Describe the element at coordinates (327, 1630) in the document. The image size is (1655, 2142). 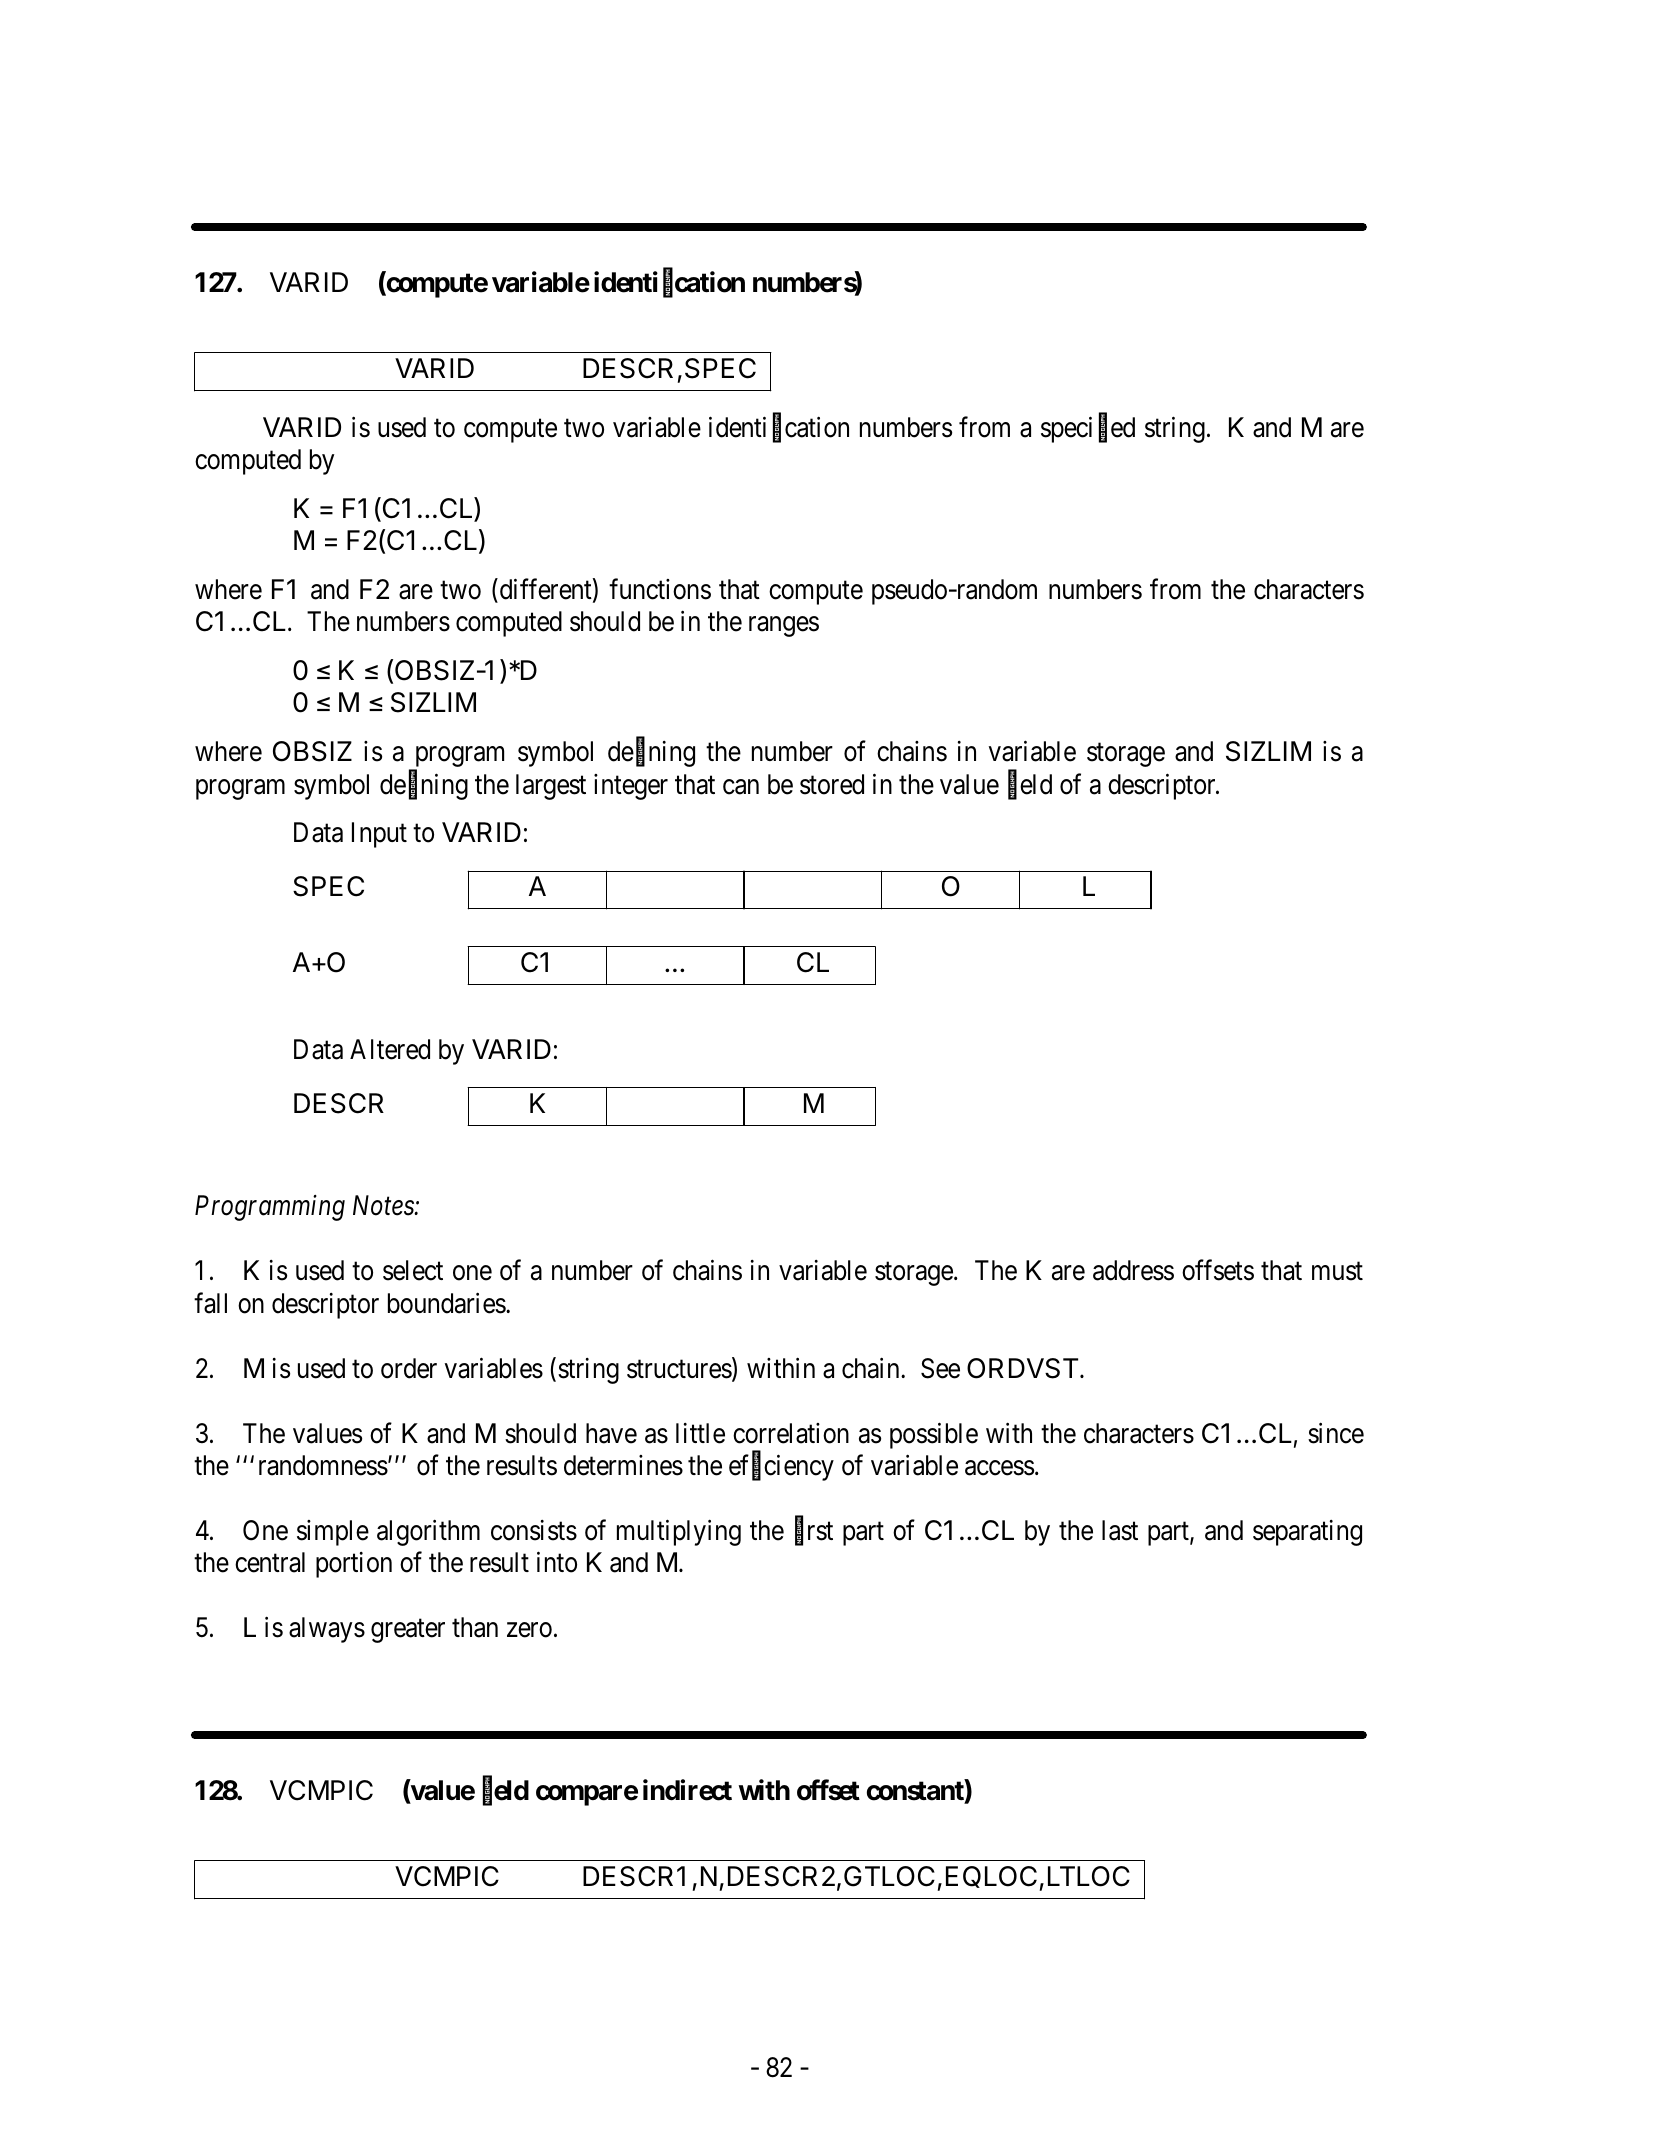
I see `always` at that location.
